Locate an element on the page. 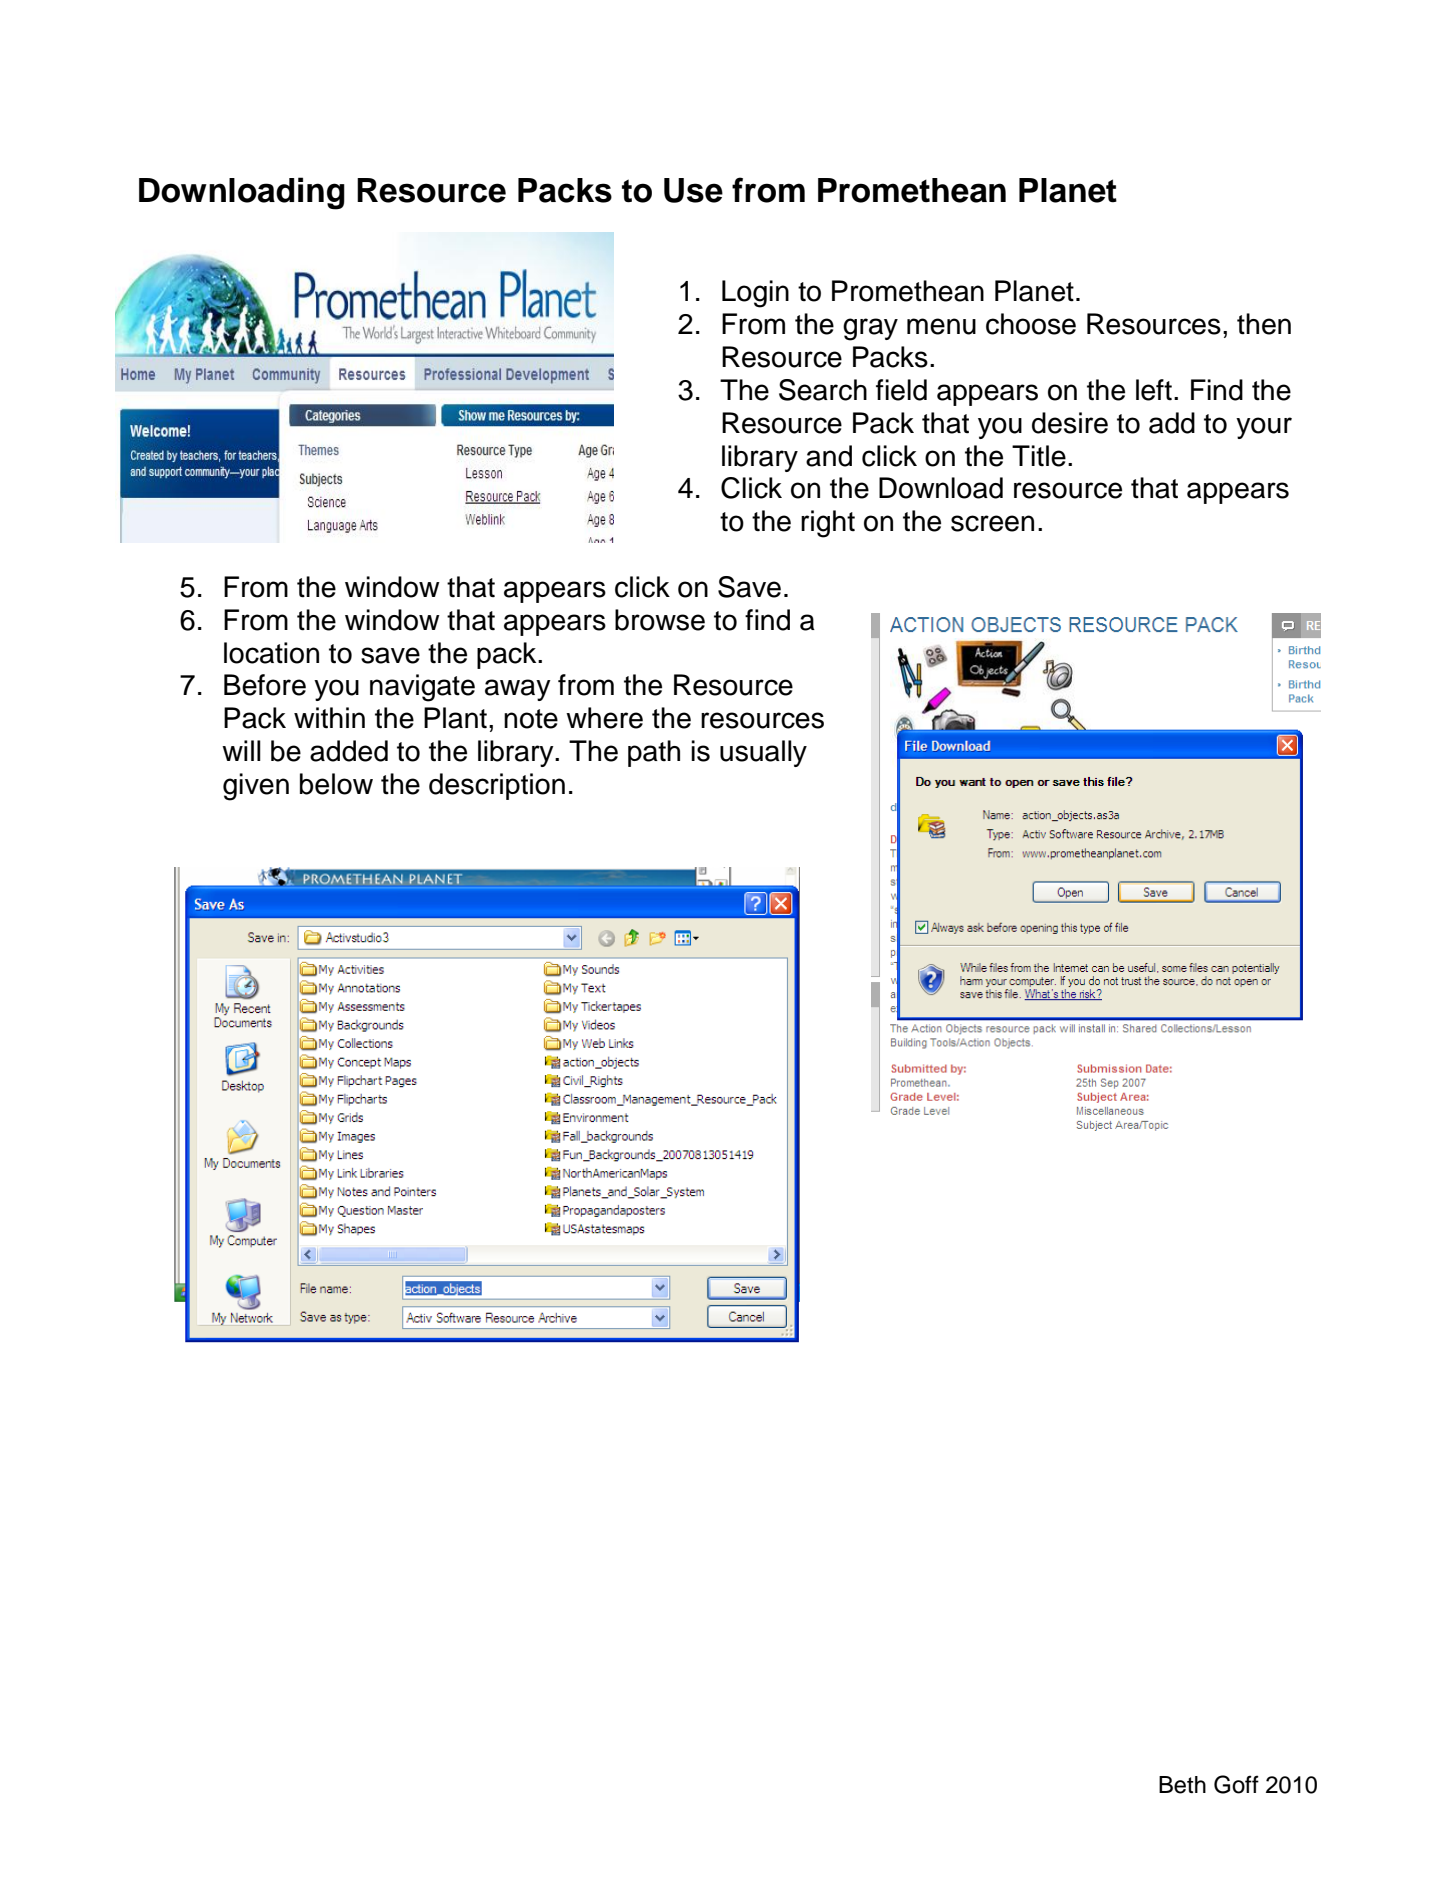 This page has height=1884, width=1455. Login is located at coordinates (755, 294).
